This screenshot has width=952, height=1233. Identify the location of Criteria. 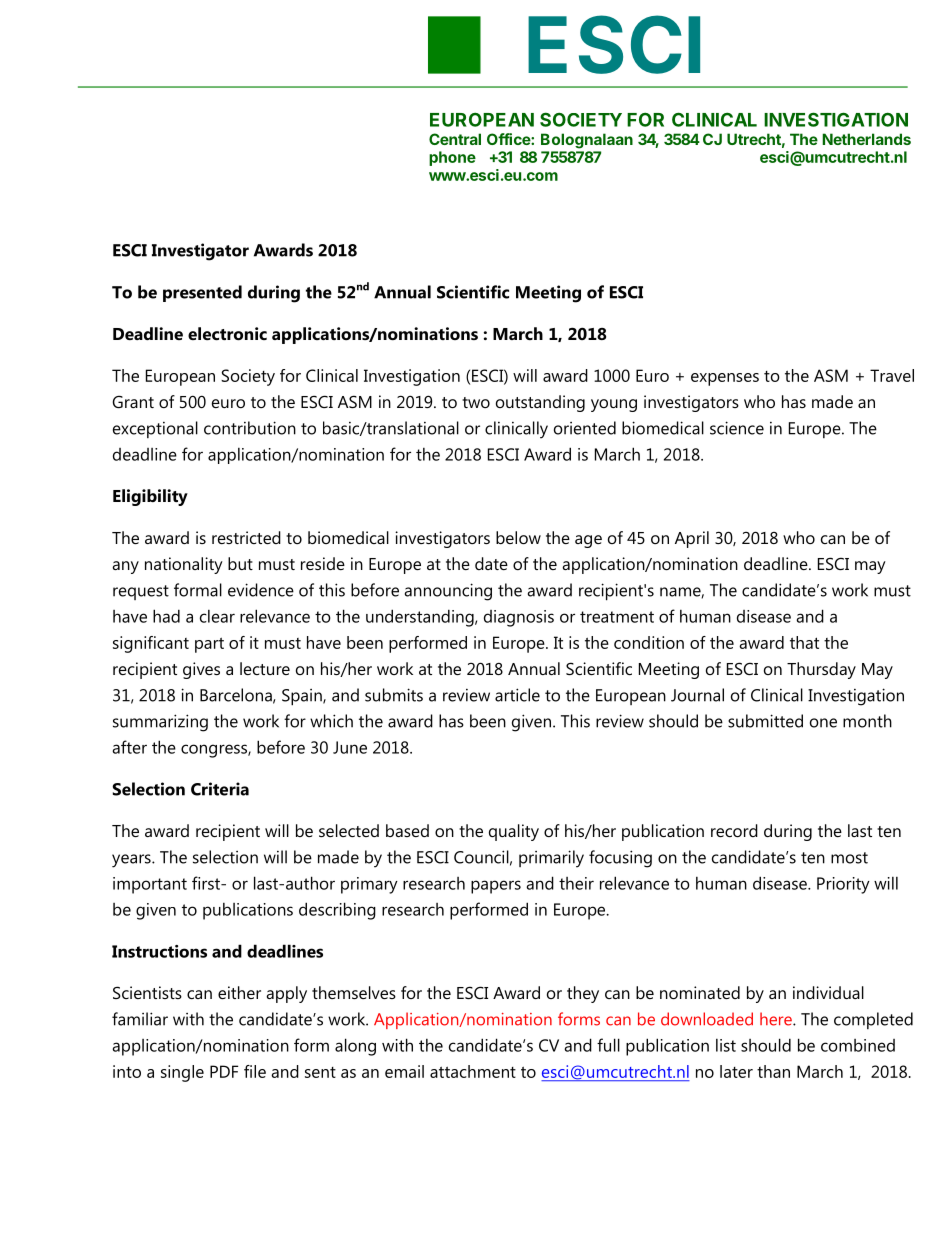
(220, 789).
